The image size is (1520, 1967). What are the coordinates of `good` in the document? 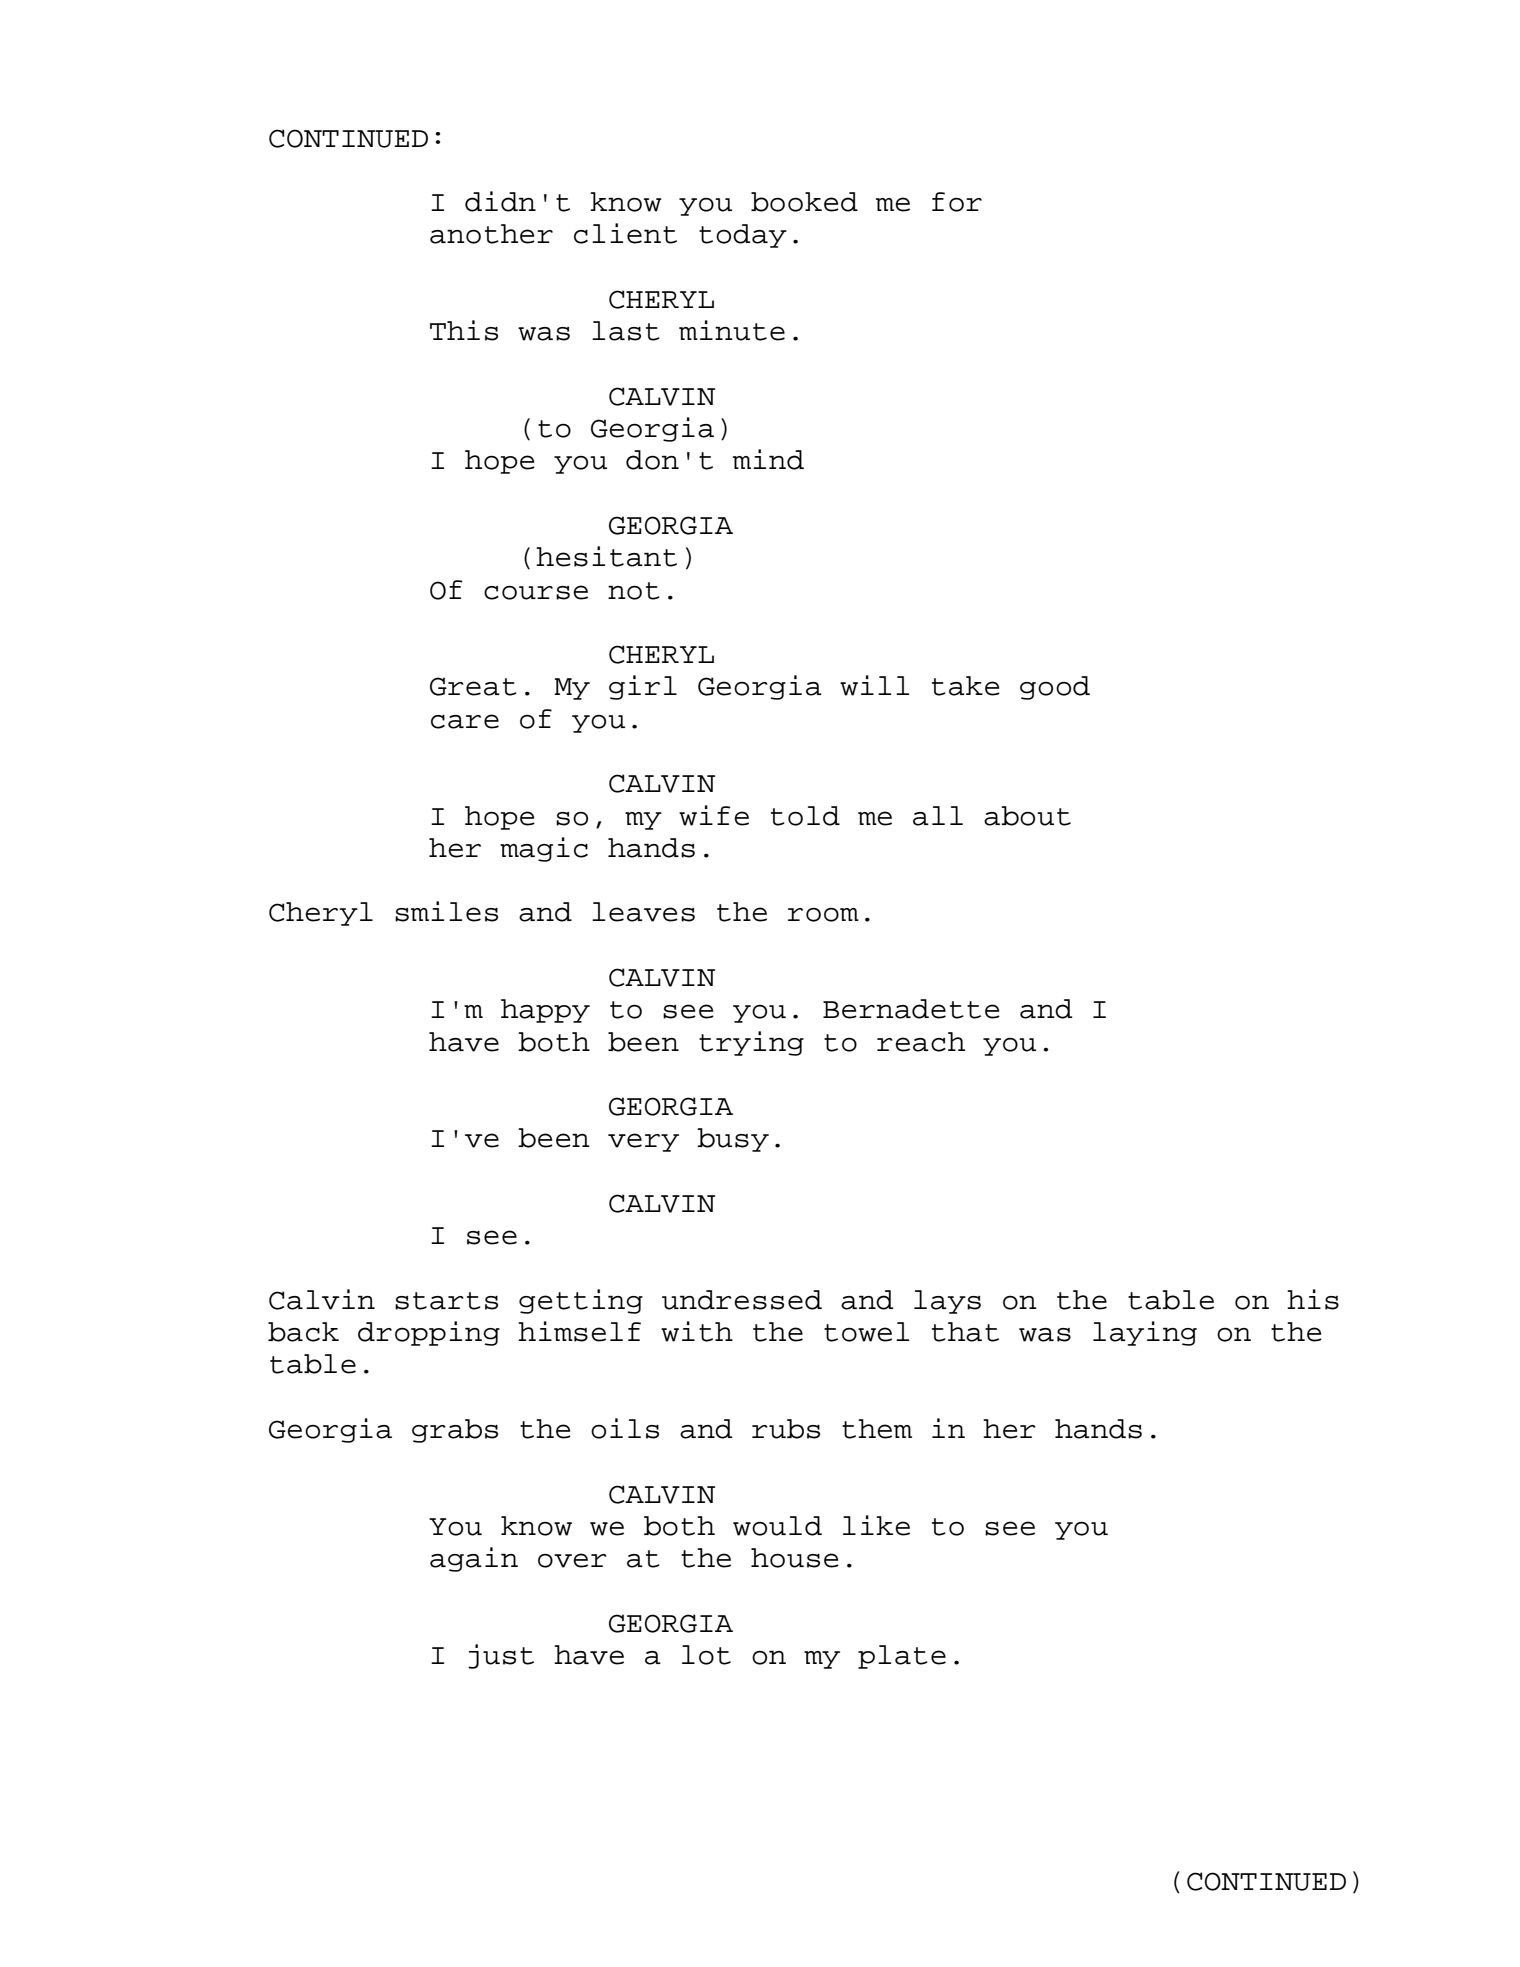 It's located at (1055, 688).
